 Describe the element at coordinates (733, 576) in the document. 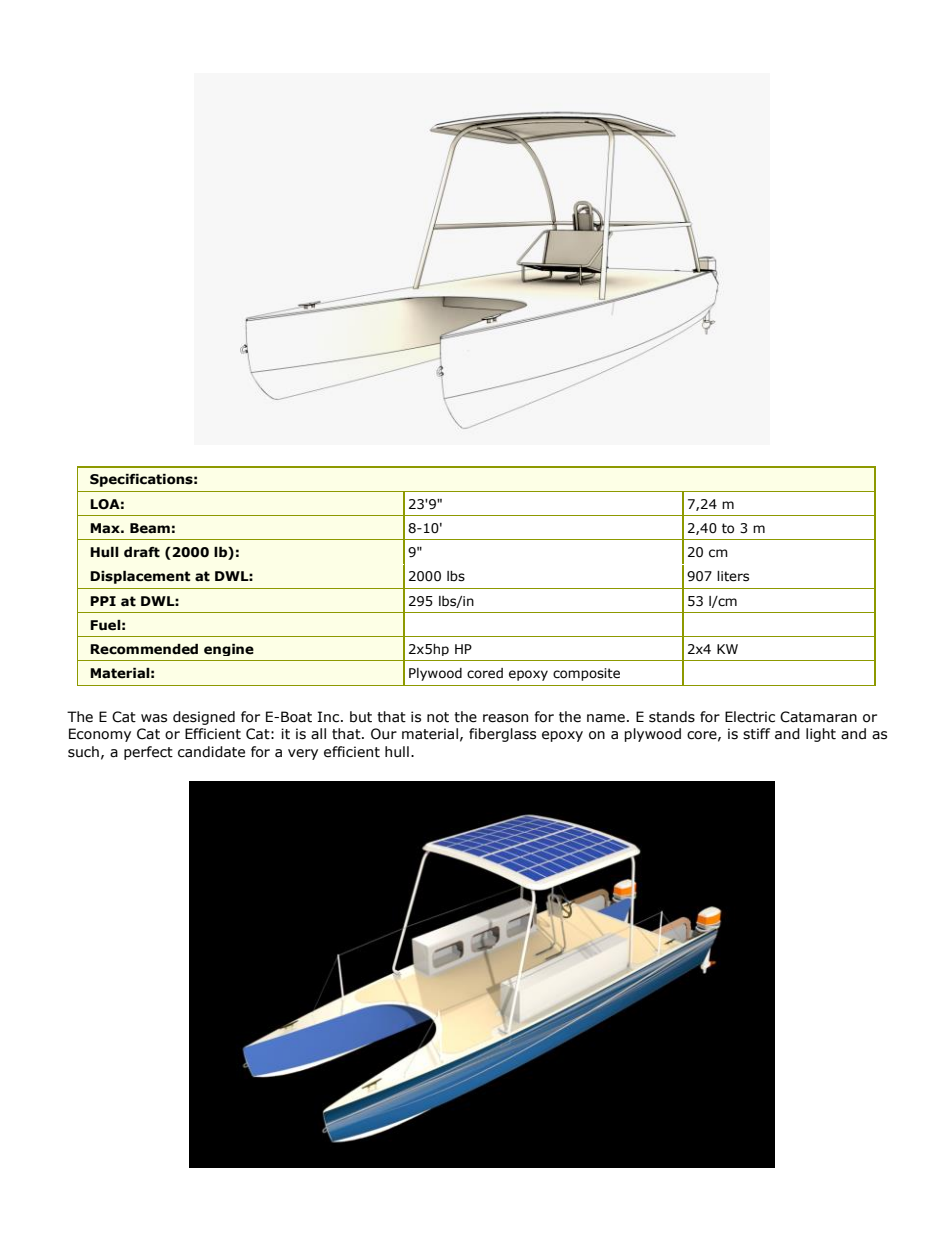

I see `liters` at that location.
